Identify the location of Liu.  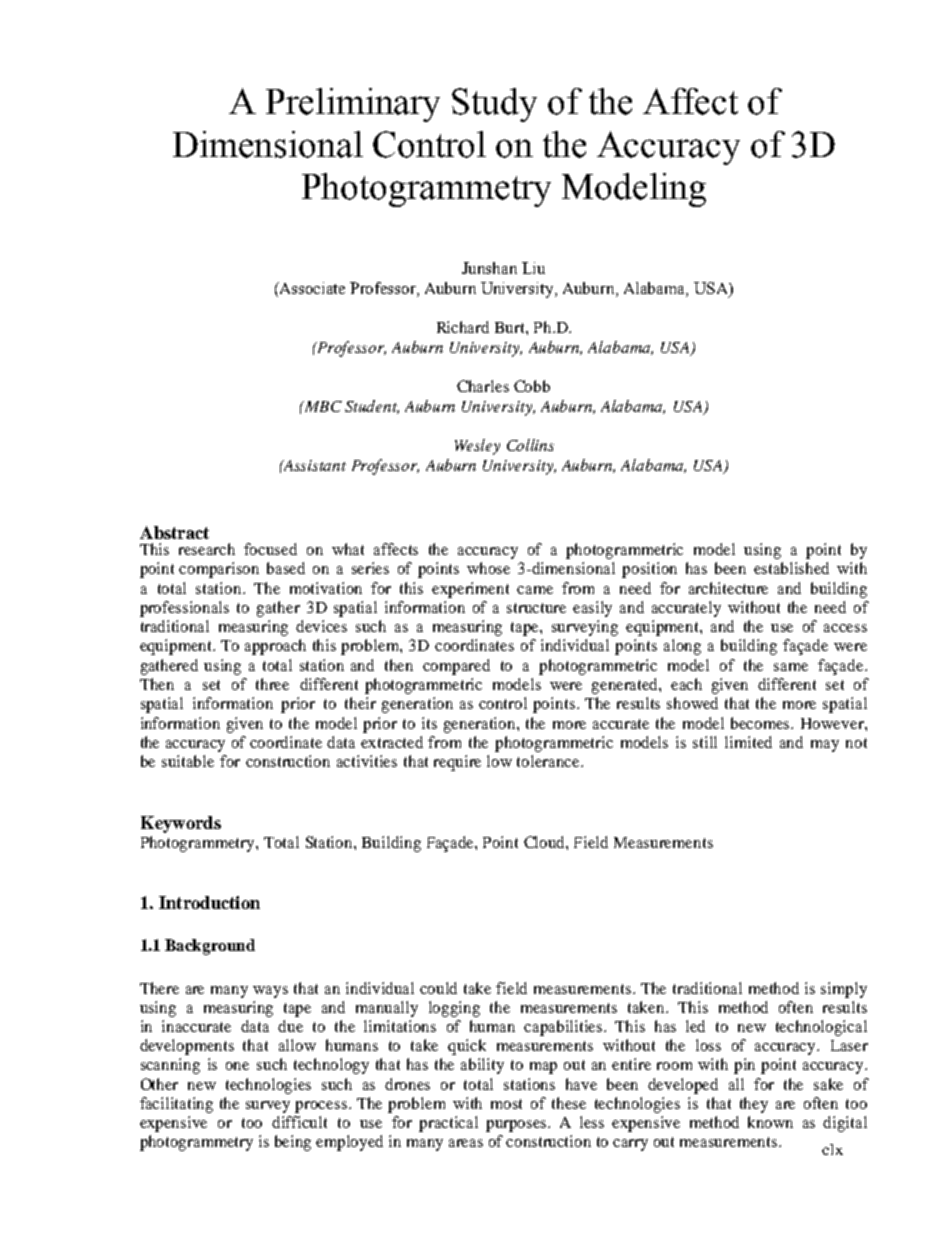
(533, 268).
